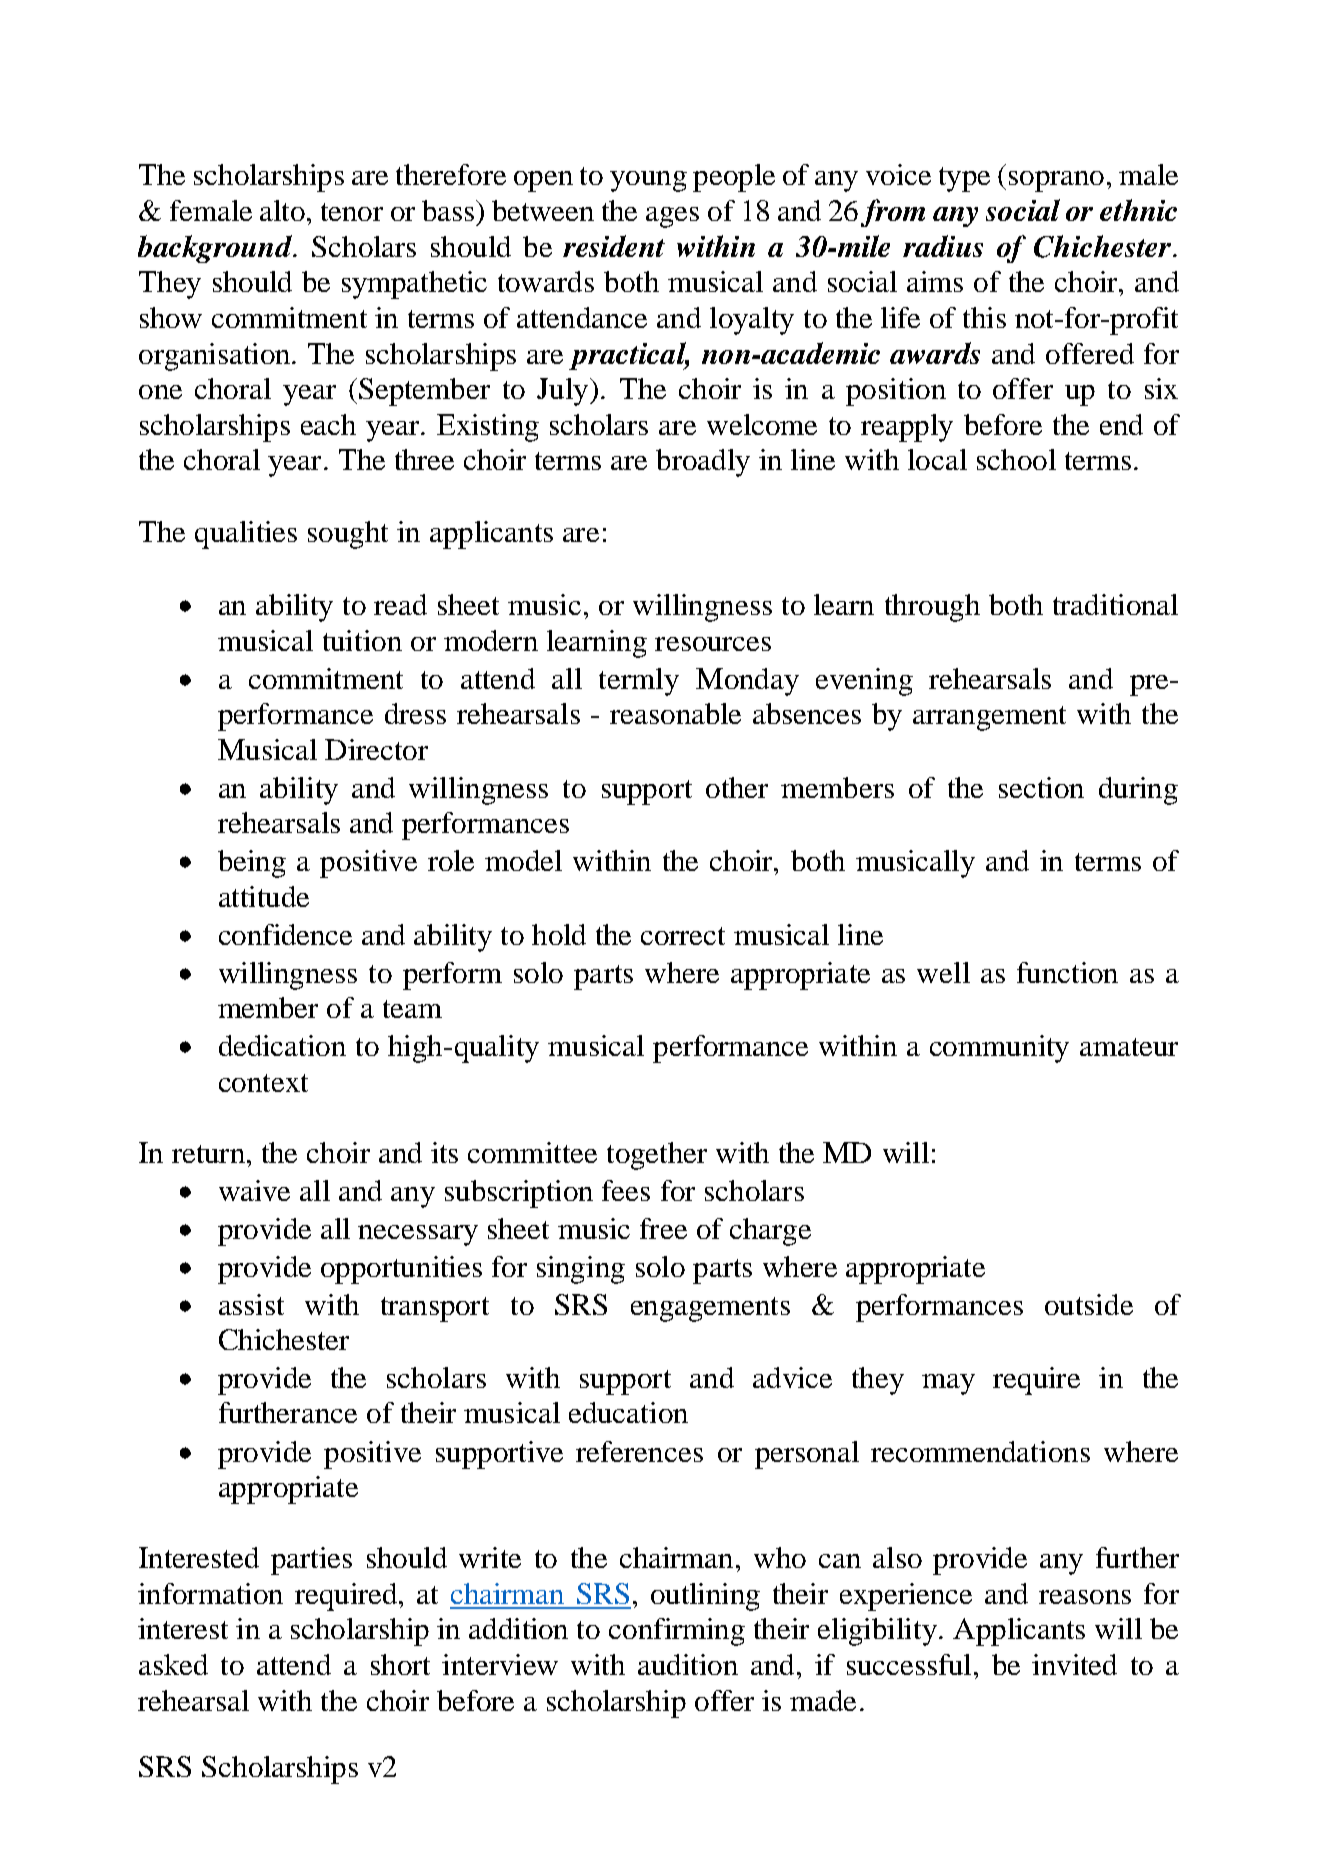 Image resolution: width=1317 pixels, height=1862 pixels. What do you see at coordinates (1115, 604) in the screenshot?
I see `traditional` at bounding box center [1115, 604].
